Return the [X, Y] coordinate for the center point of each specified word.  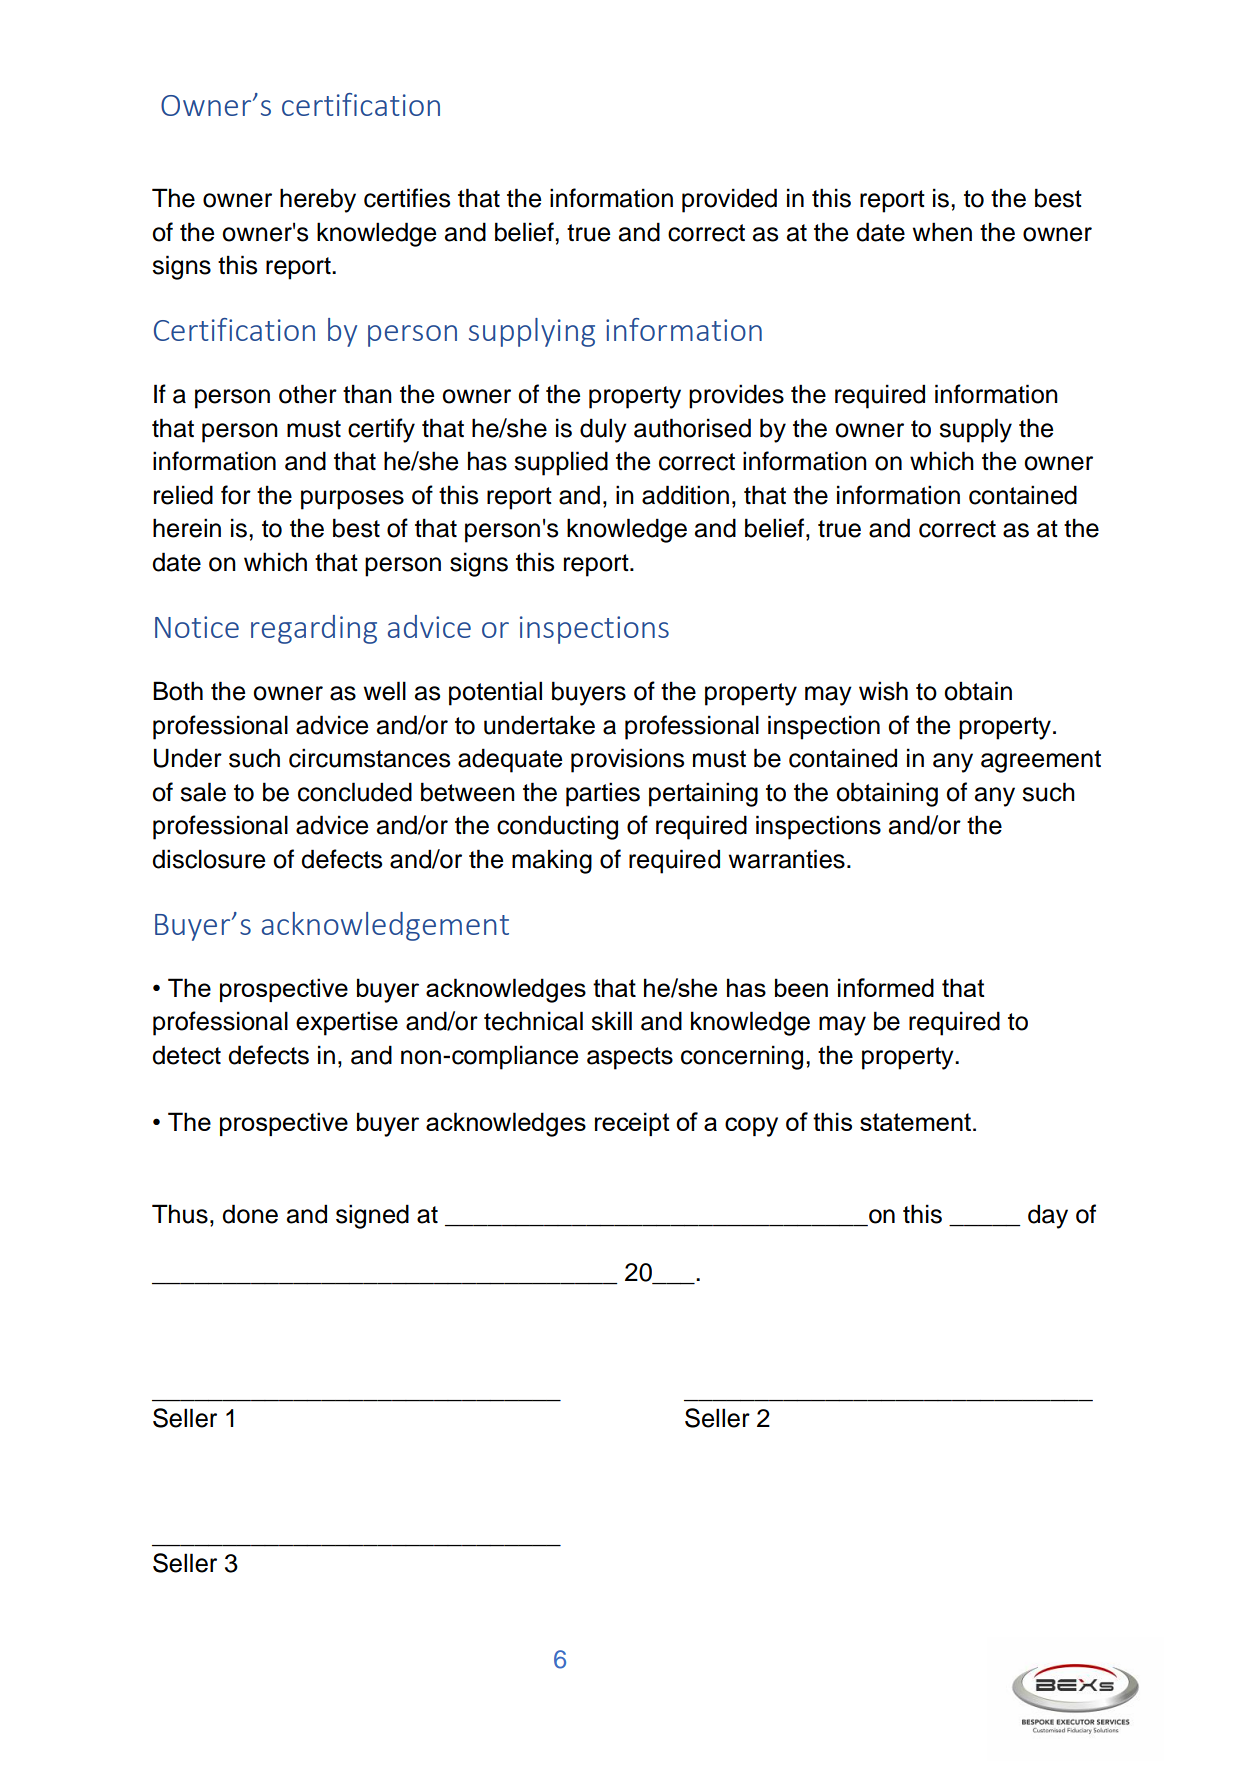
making [552, 861]
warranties [786, 859]
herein [187, 528]
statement [917, 1122]
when [942, 232]
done [250, 1214]
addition [685, 495]
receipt [632, 1124]
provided [729, 200]
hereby [318, 200]
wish [883, 691]
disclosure [208, 859]
